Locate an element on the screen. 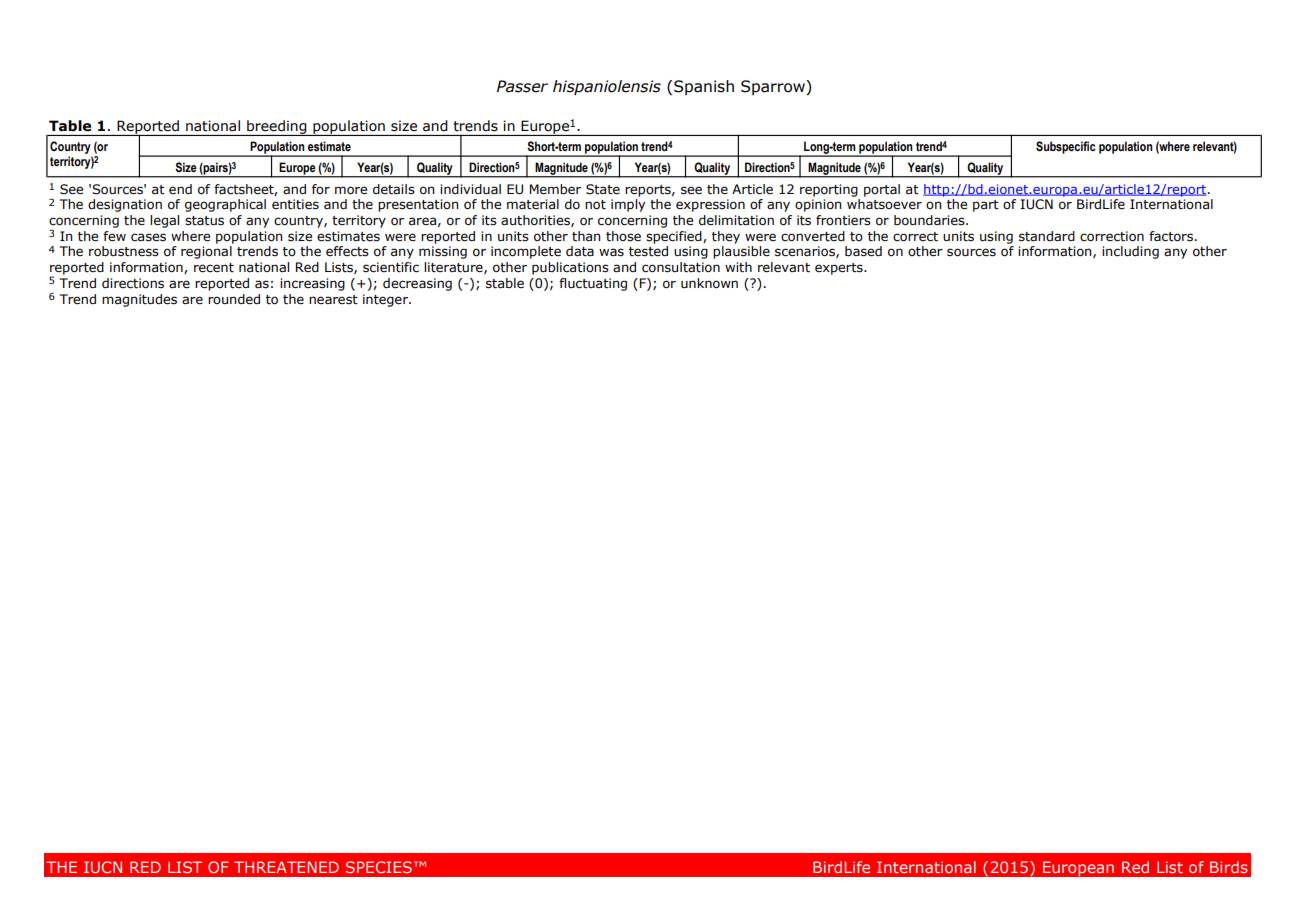 The width and height of the screenshot is (1308, 924). breeding is located at coordinates (277, 128).
